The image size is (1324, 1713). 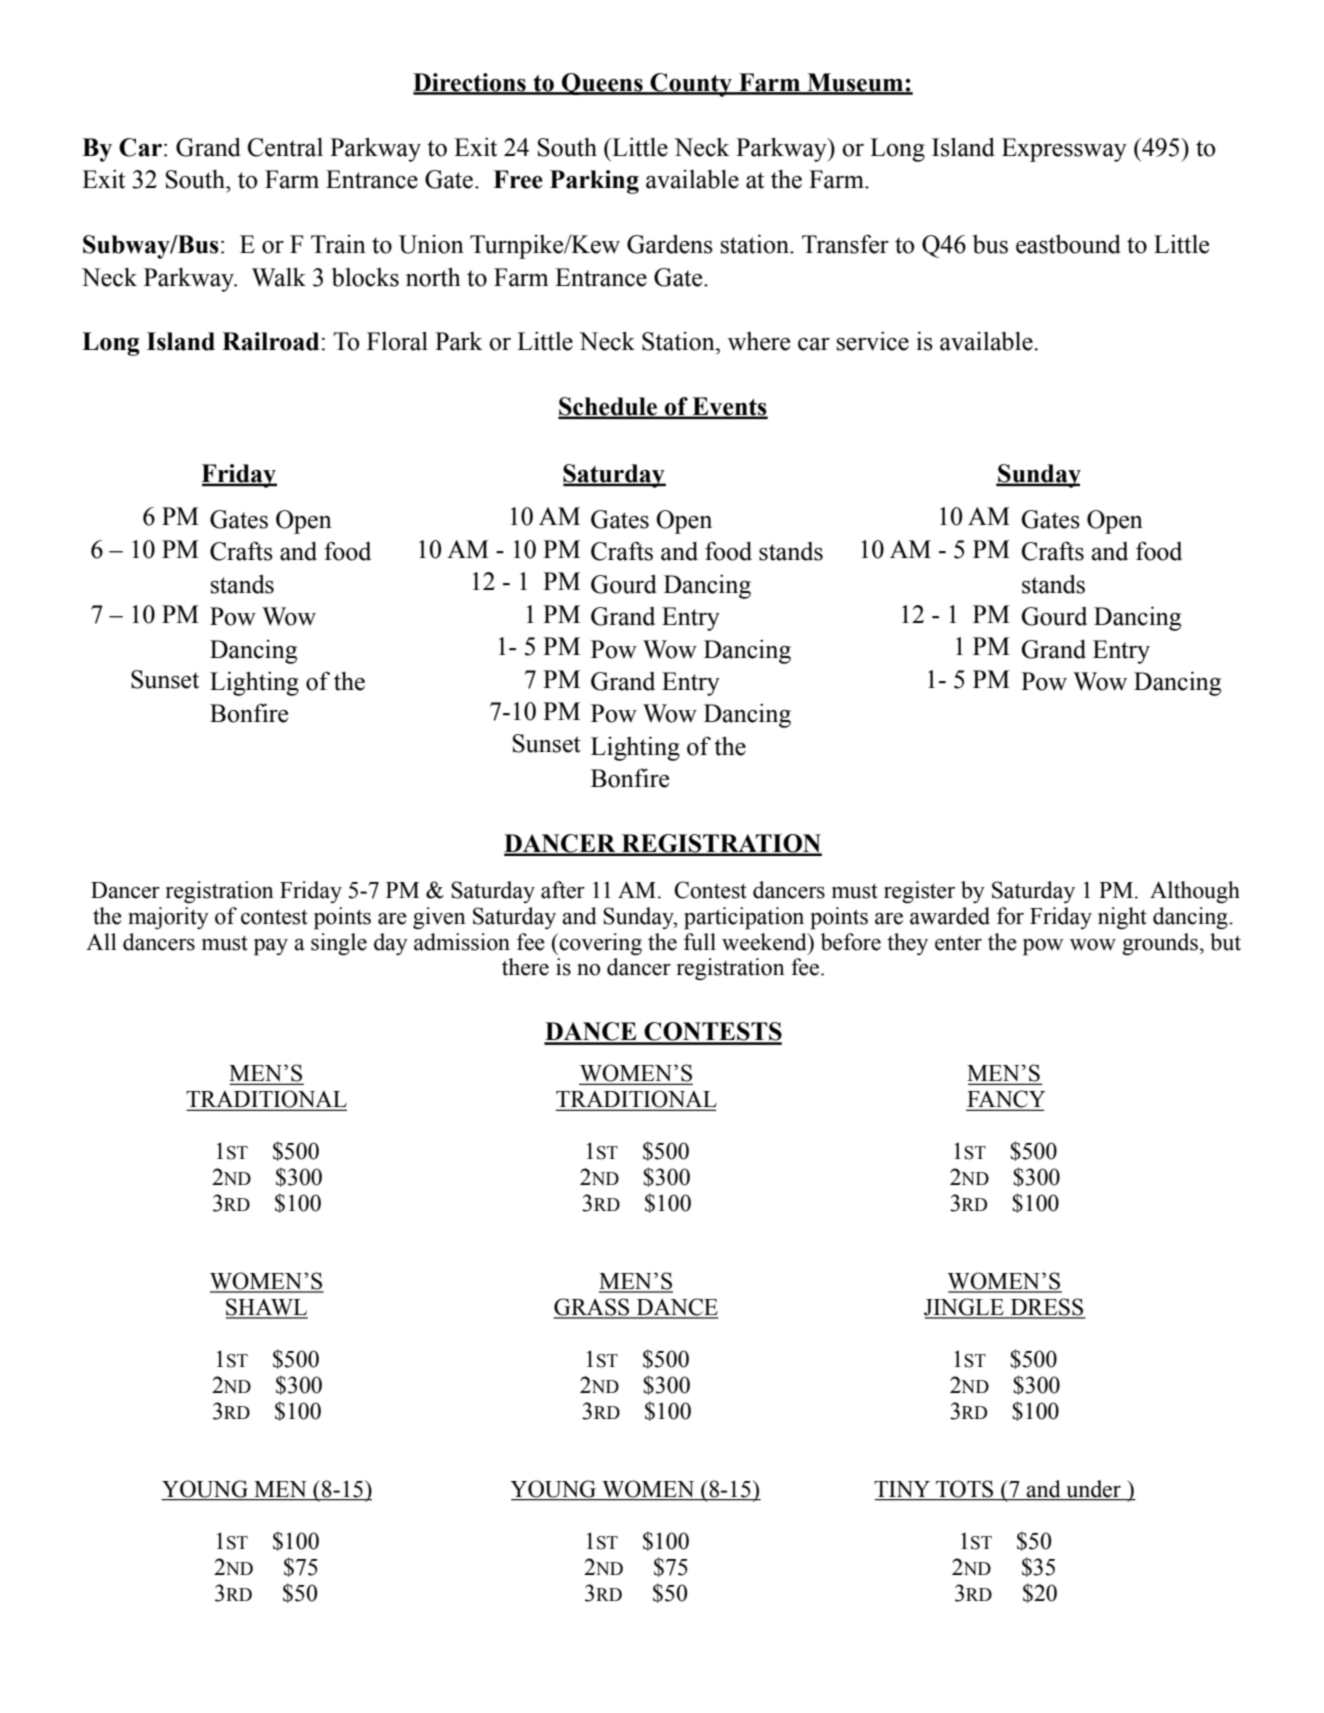 I want to click on Railroad, so click(x=270, y=341).
